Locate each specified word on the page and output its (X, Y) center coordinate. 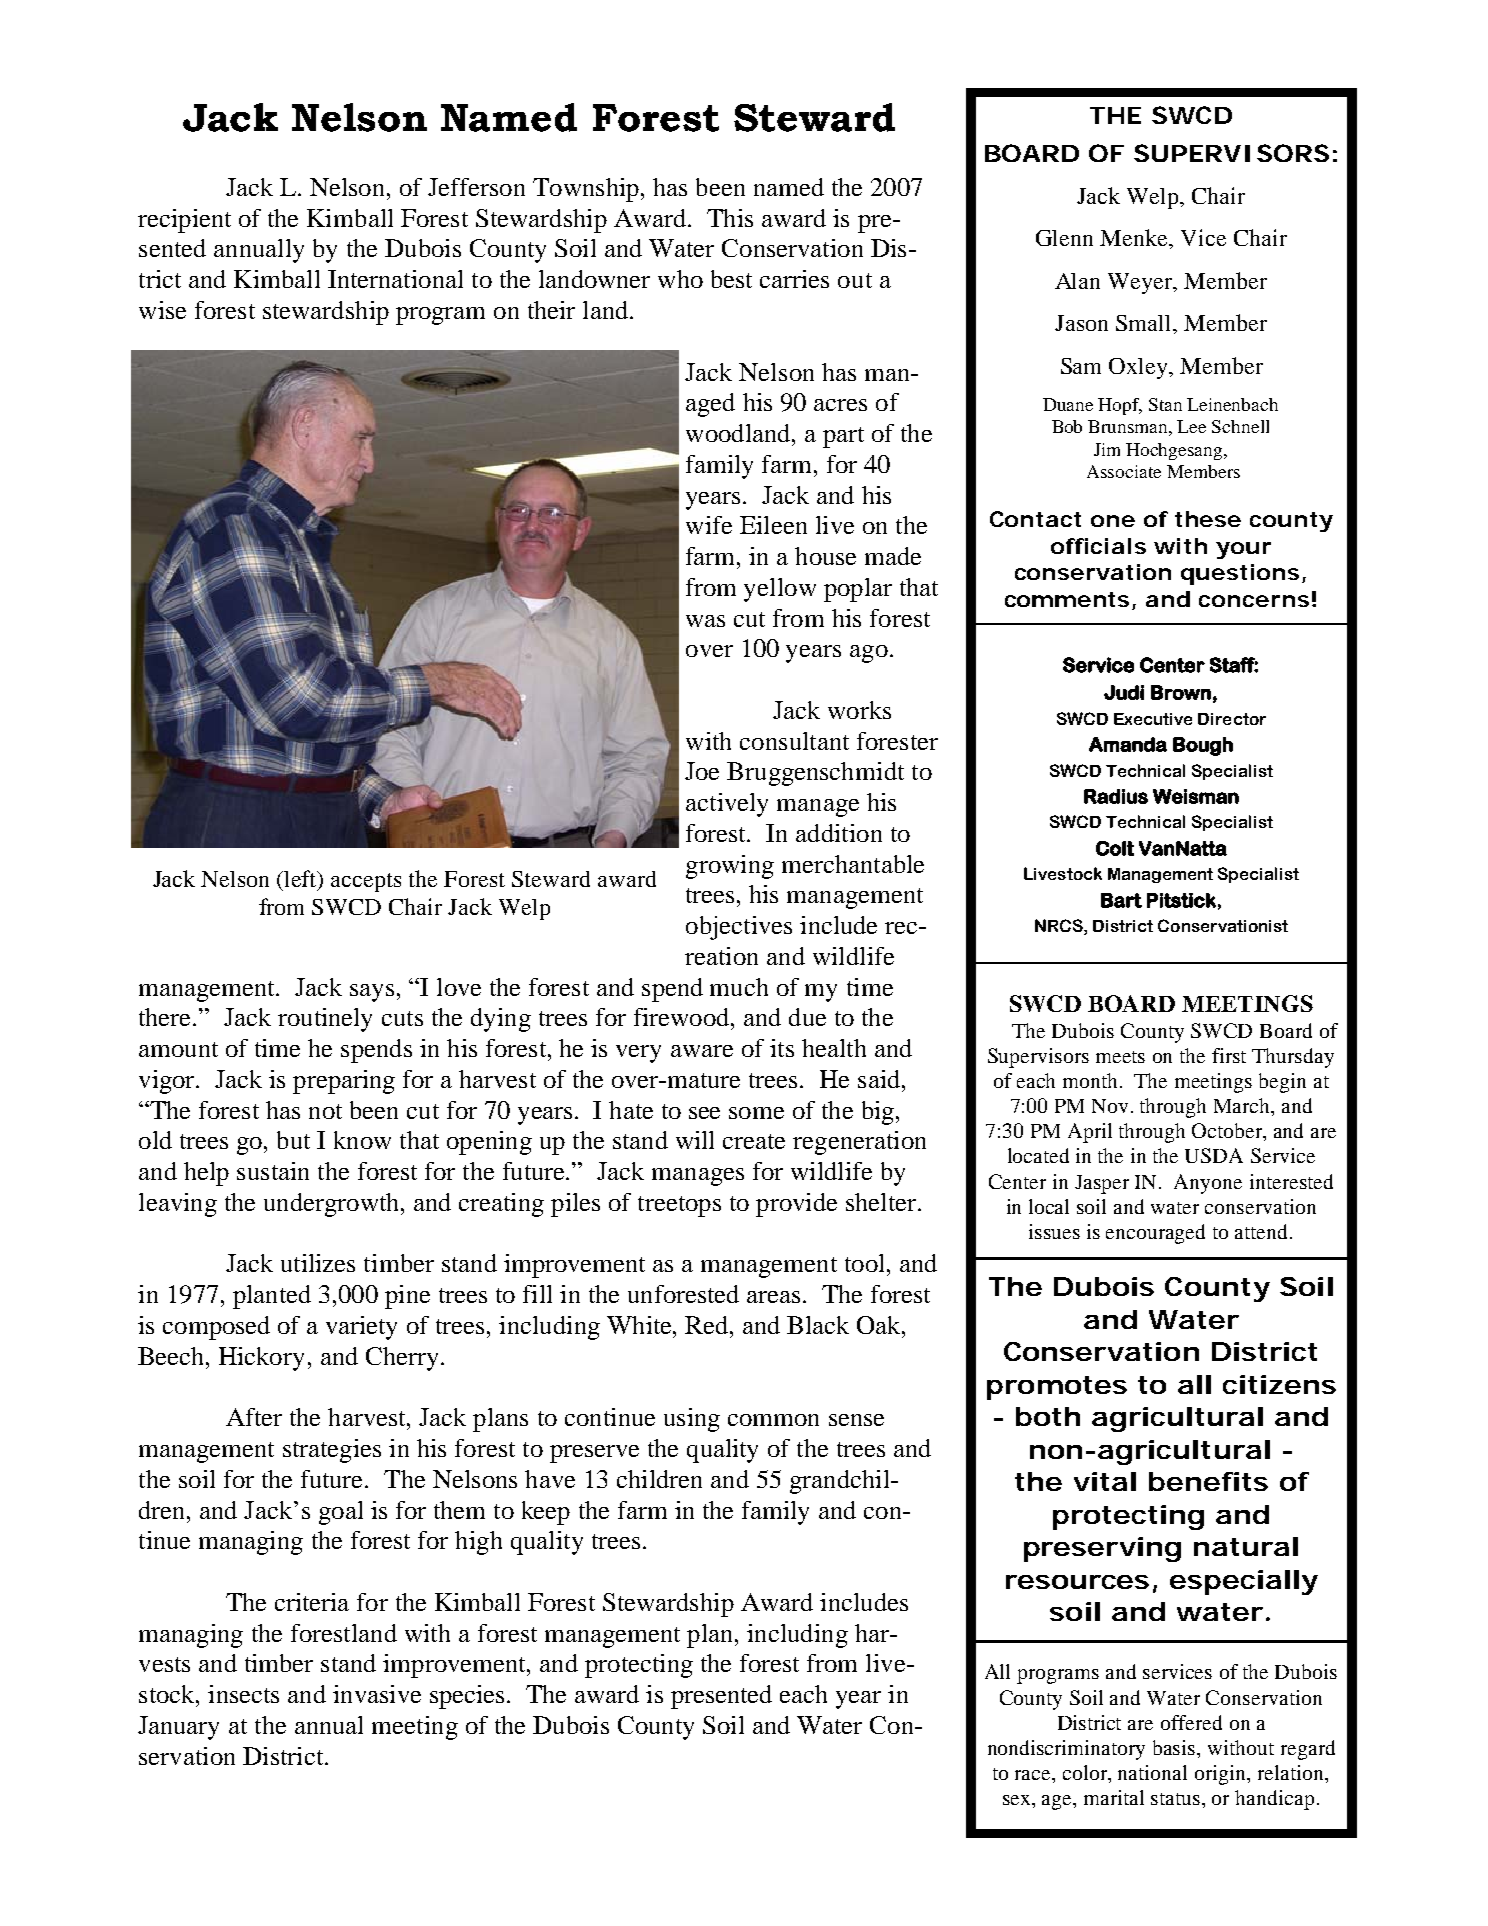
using (692, 1420)
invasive (377, 1694)
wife (709, 525)
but (293, 1140)
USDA (1214, 1155)
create (754, 1141)
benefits (1208, 1481)
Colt (1115, 848)
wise (162, 310)
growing (730, 867)
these (1208, 519)
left (302, 880)
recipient (184, 221)
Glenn (1064, 238)
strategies (332, 1451)
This (730, 218)
